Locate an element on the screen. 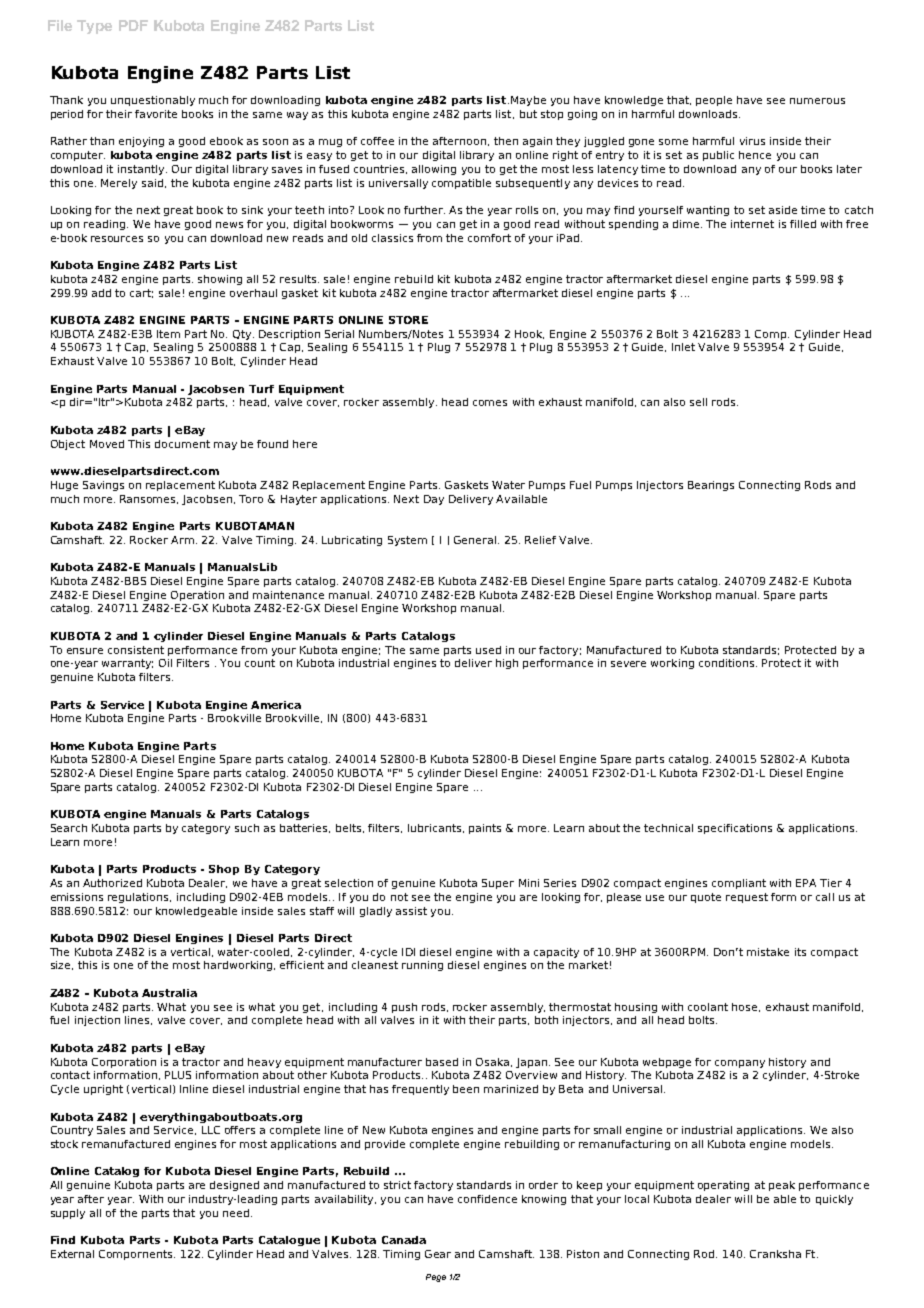 The image size is (924, 1308). need is located at coordinates (236, 1213).
